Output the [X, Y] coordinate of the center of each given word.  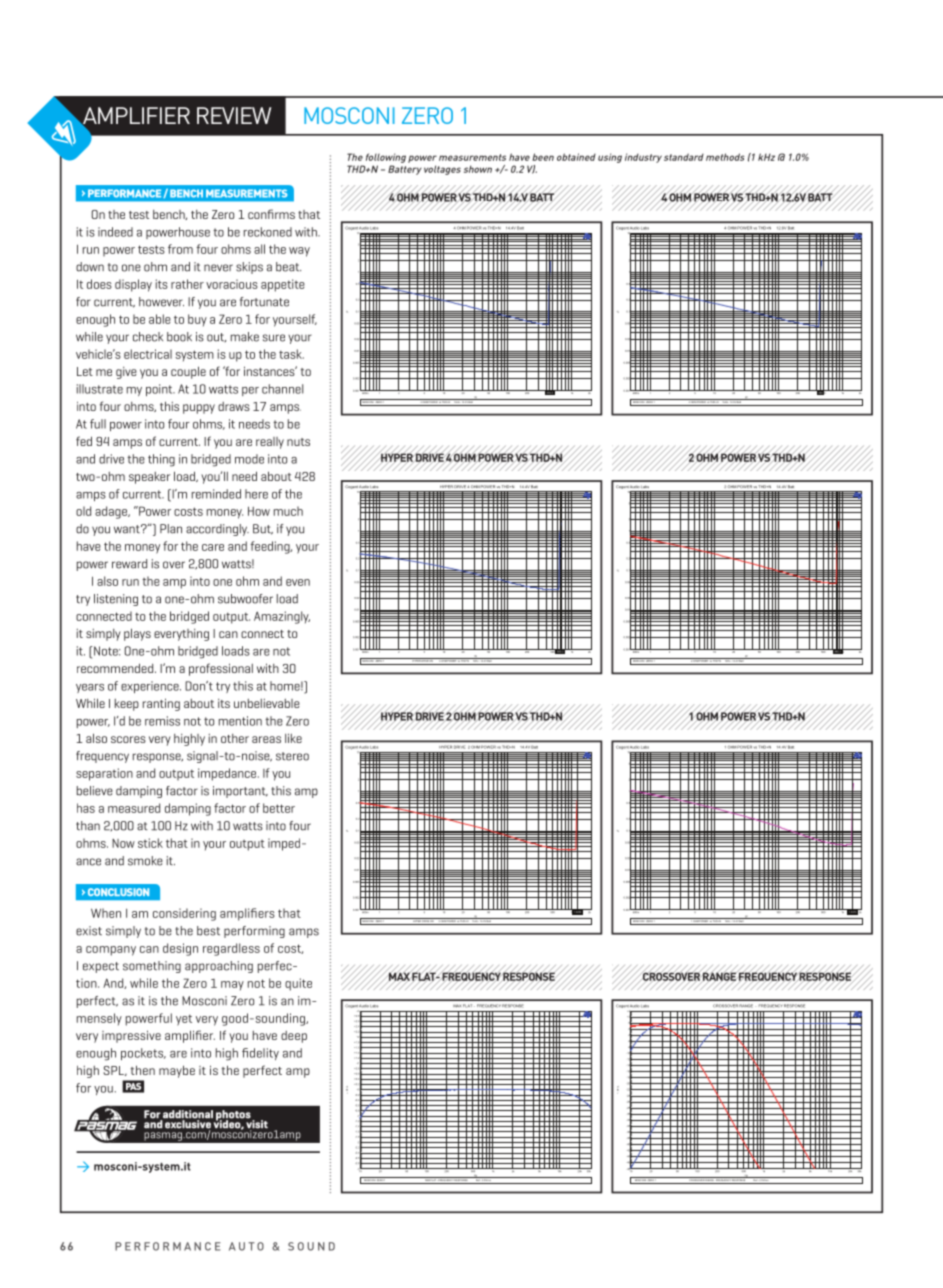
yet [184, 1020]
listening [116, 600]
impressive [131, 1036]
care [213, 547]
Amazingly [282, 617]
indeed [115, 232]
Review [234, 115]
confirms [271, 214]
